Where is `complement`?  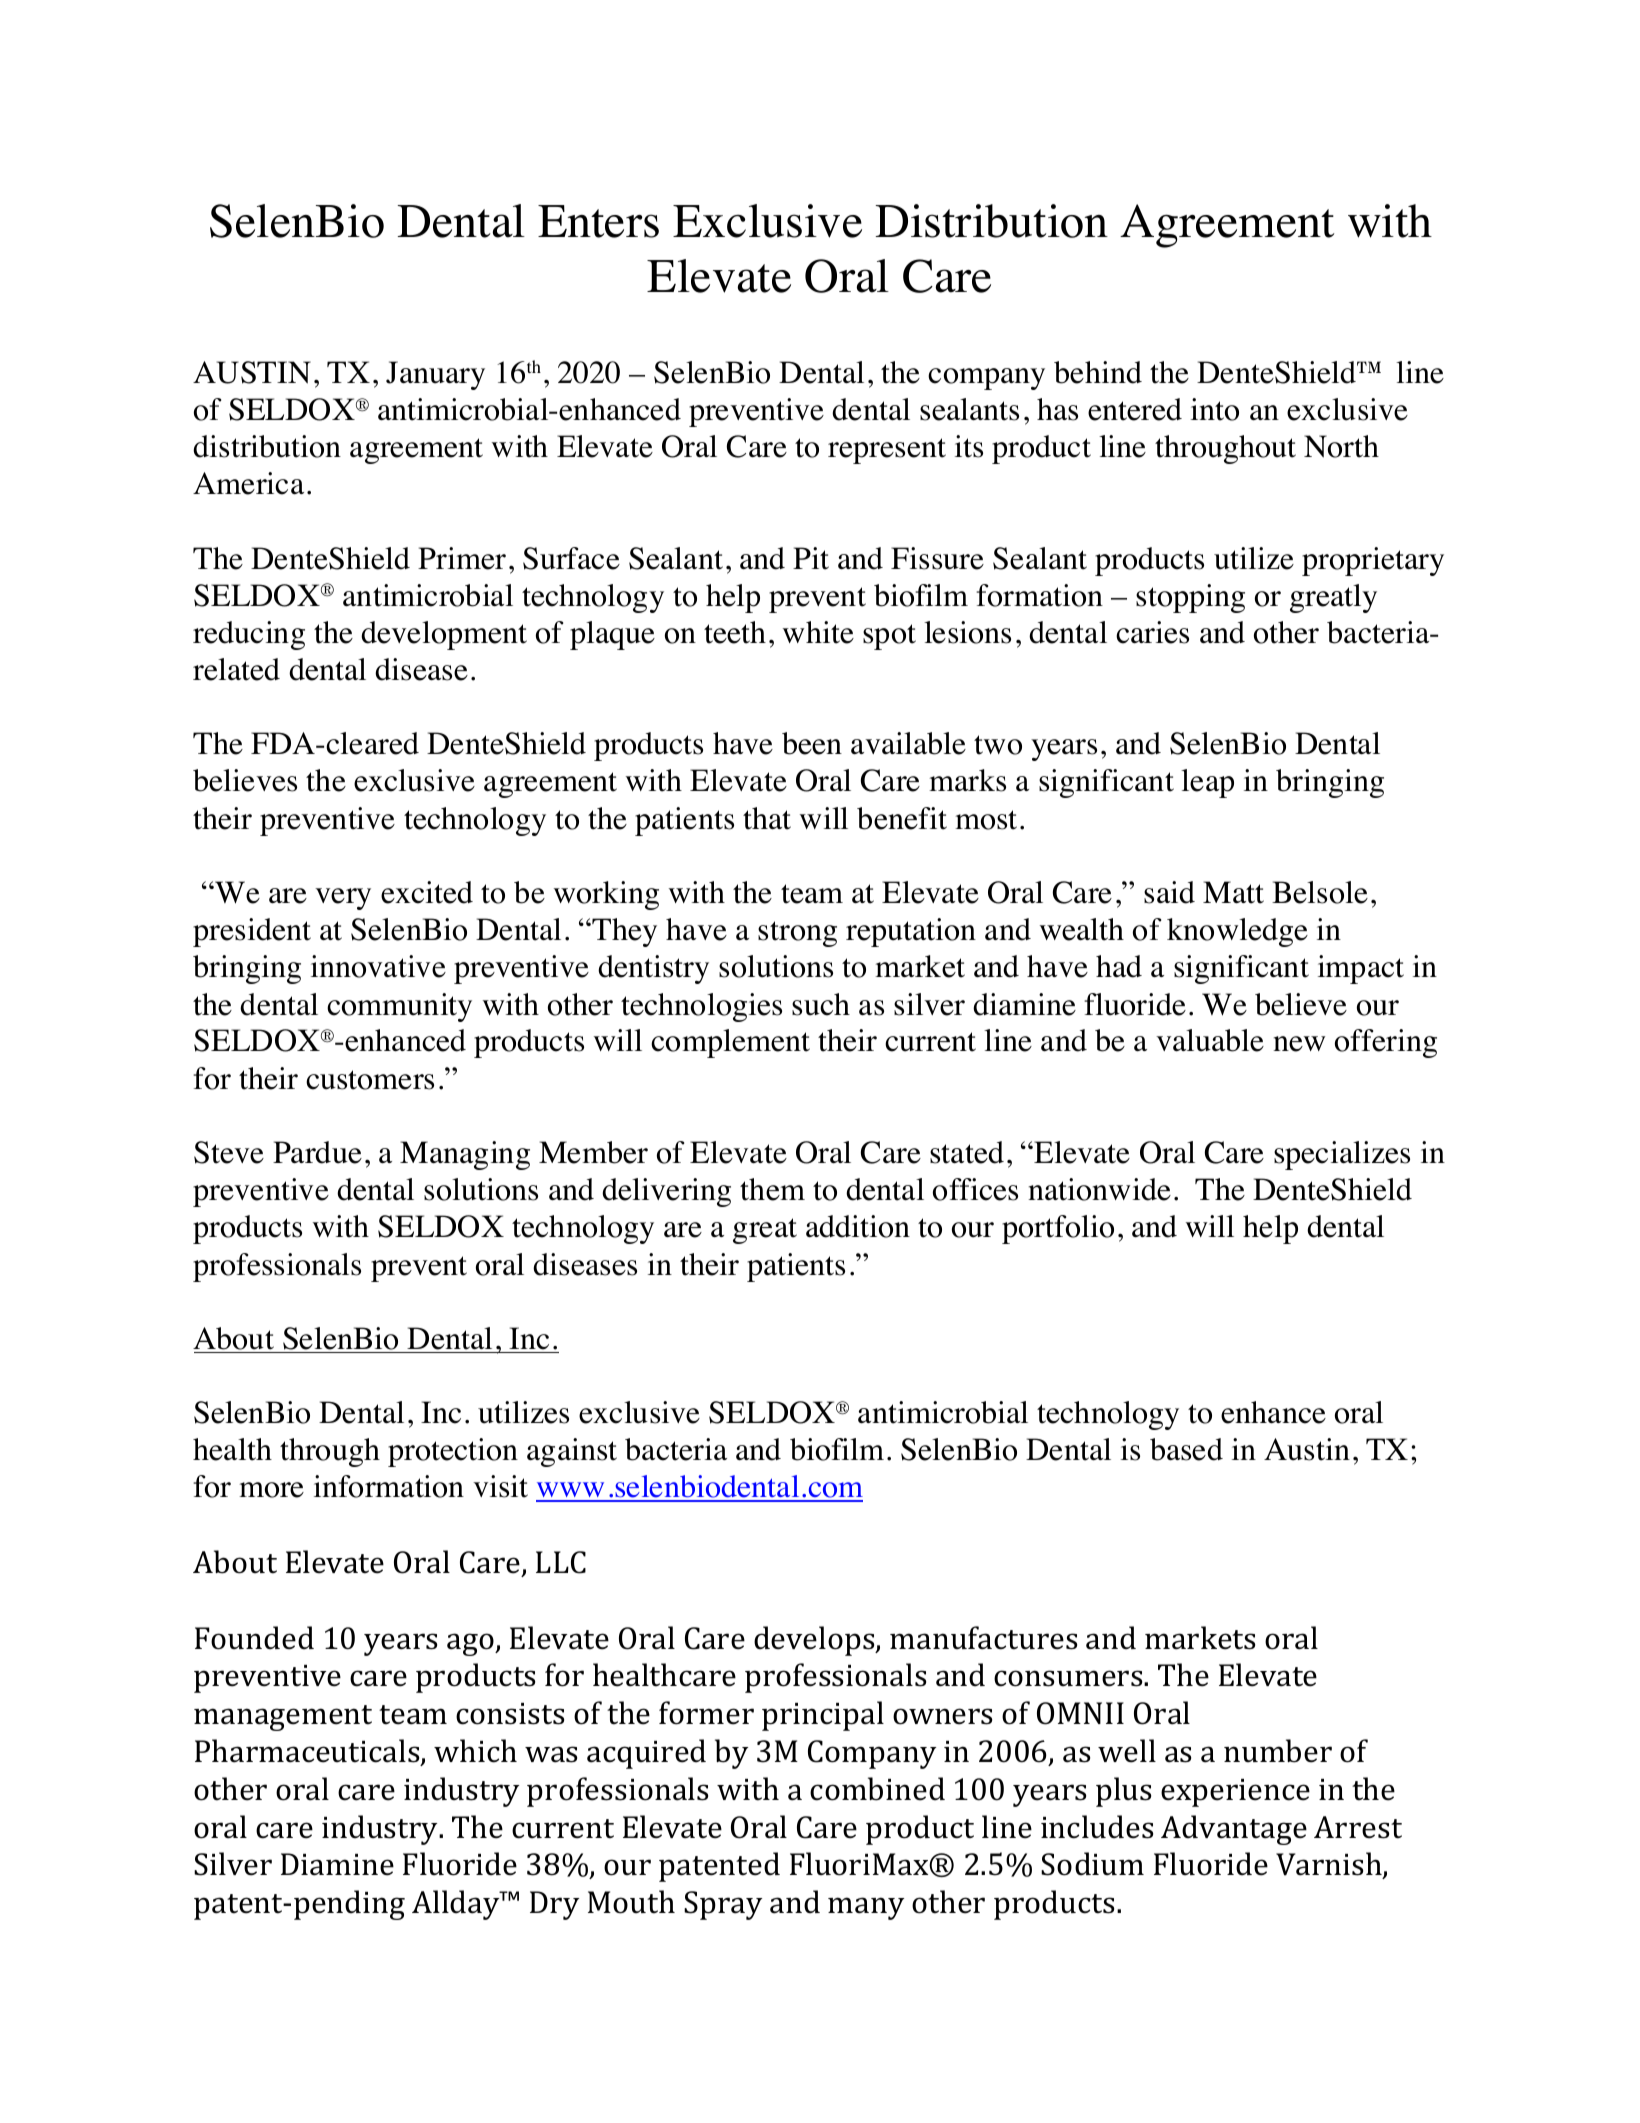
complement is located at coordinates (730, 1043).
